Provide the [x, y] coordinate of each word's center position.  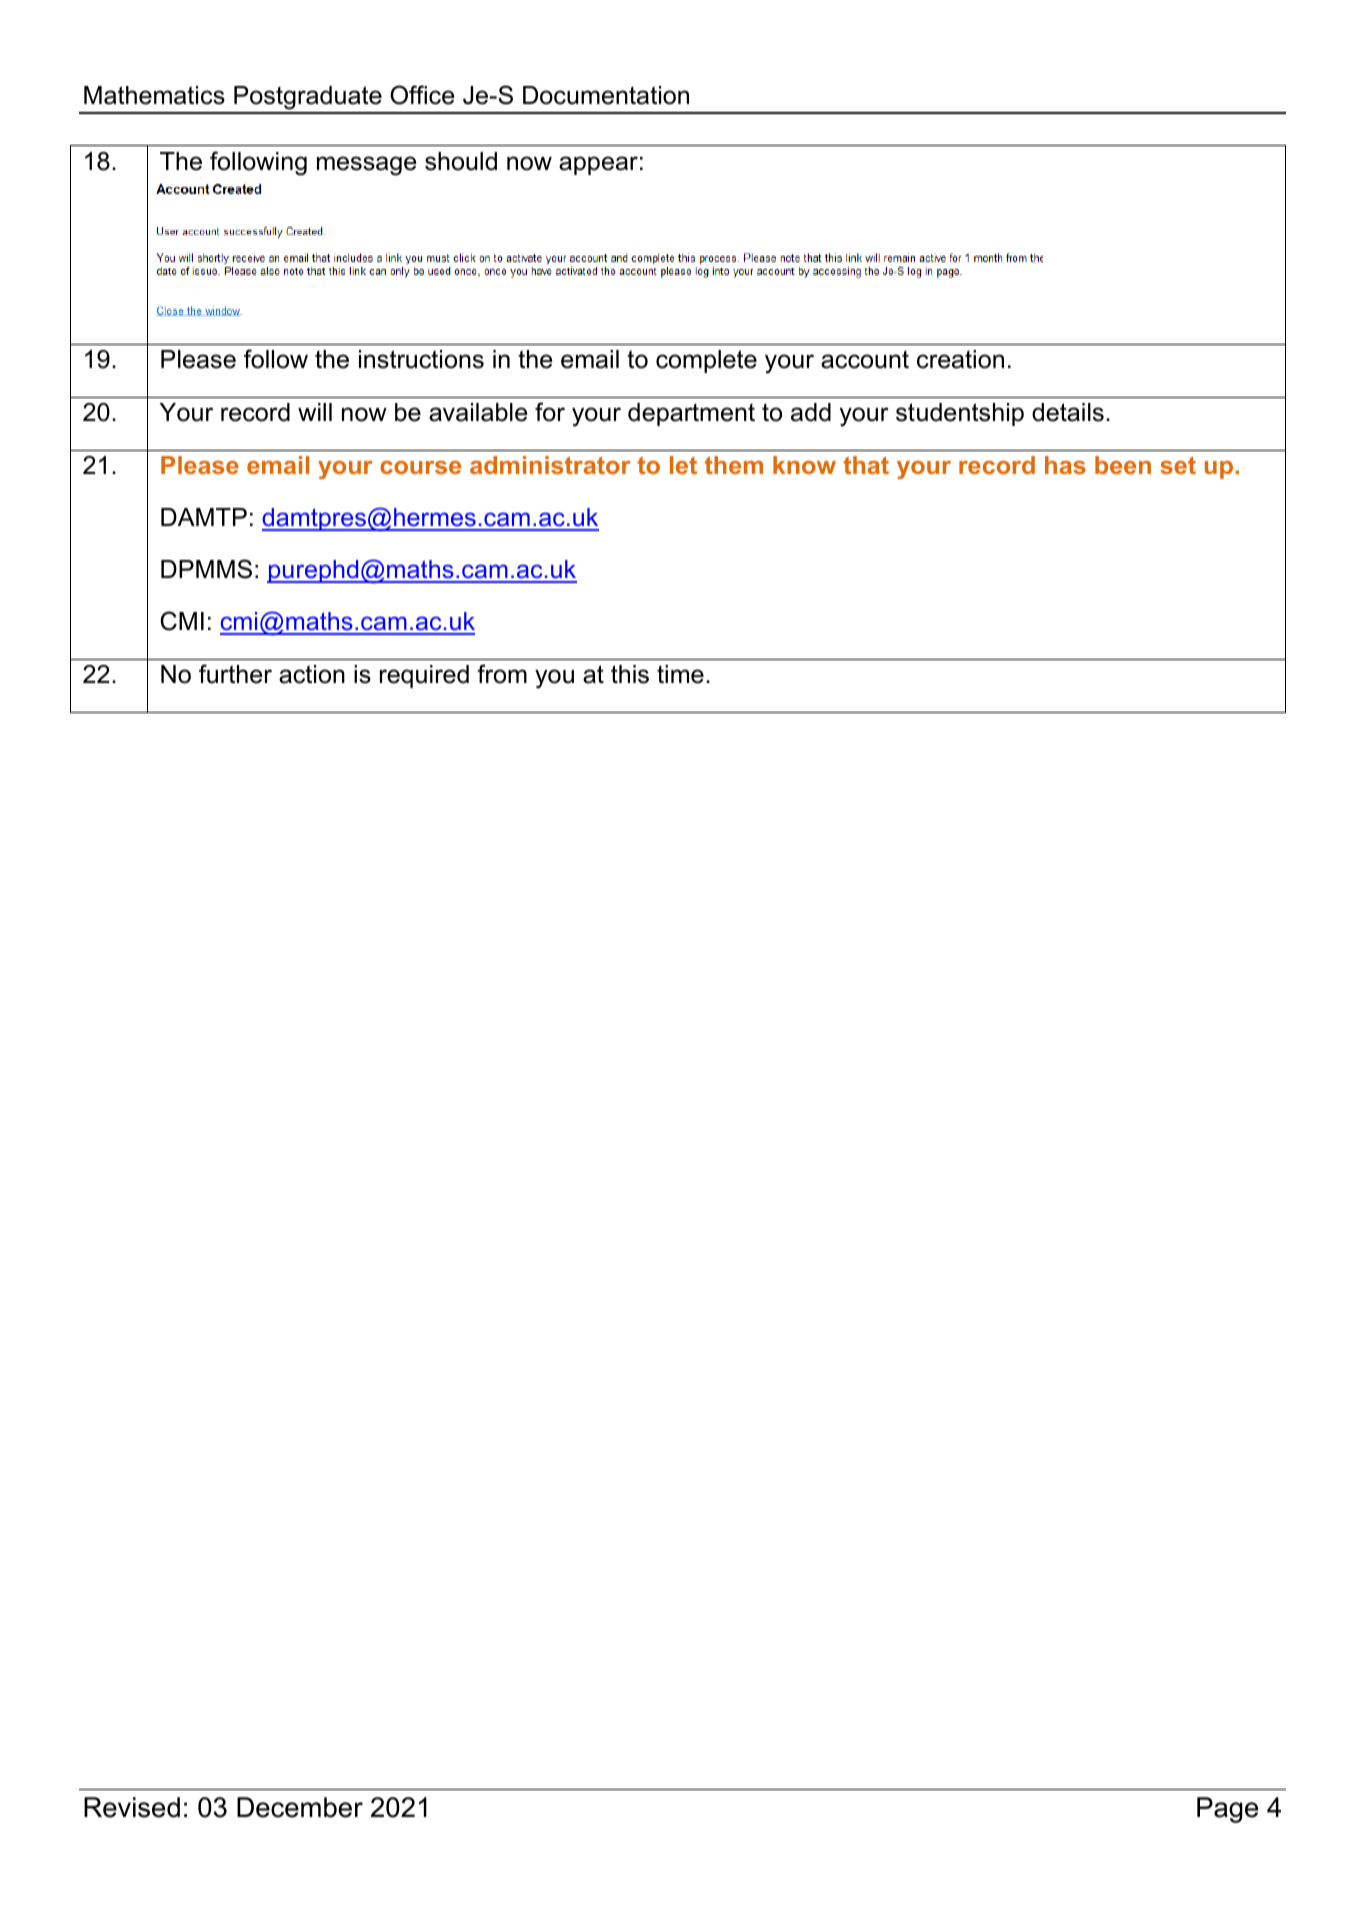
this [630, 674]
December [300, 1807]
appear [598, 165]
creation [960, 359]
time [680, 674]
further [235, 674]
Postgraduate [308, 99]
